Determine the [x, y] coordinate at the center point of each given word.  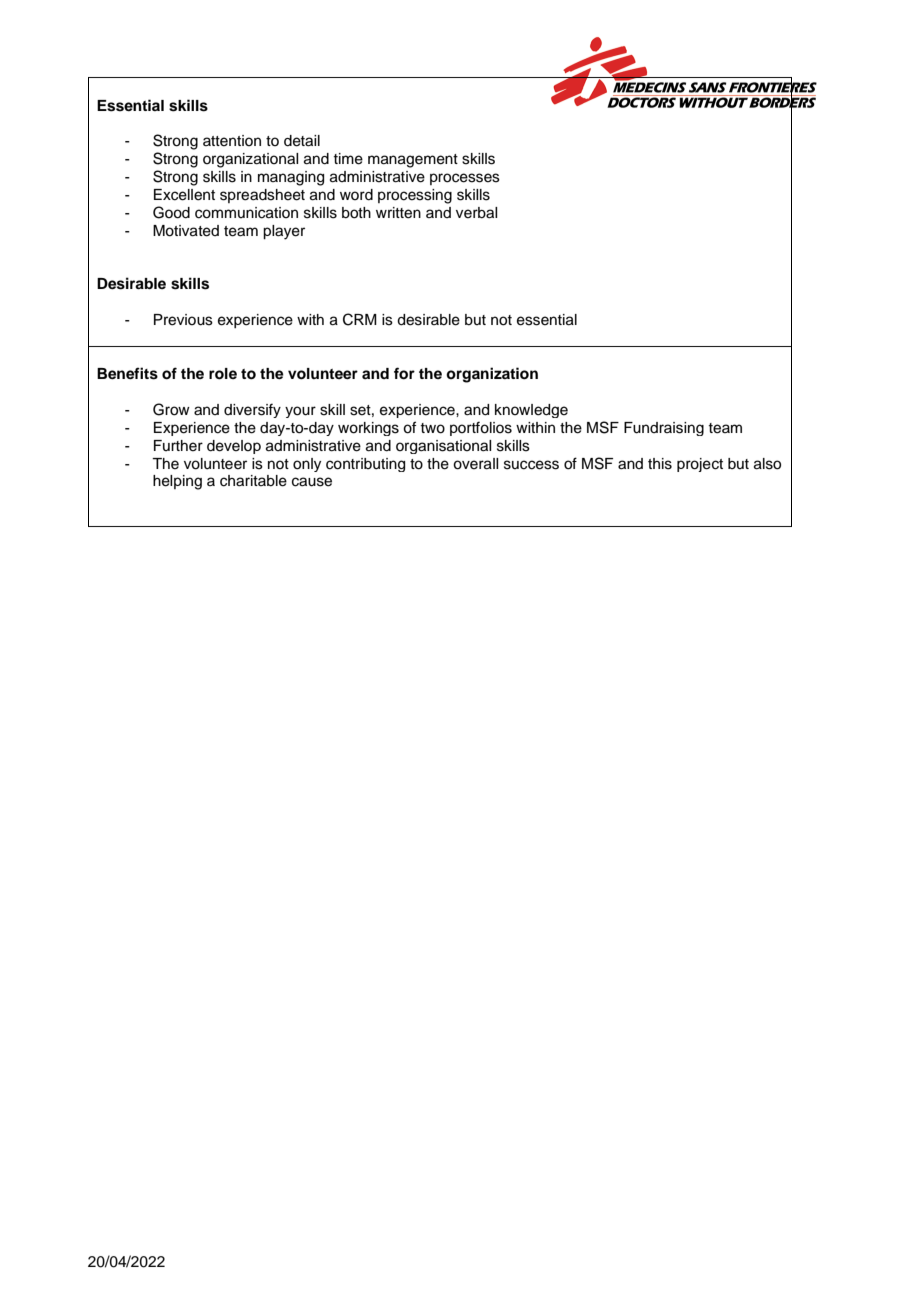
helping [177, 482]
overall [475, 464]
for [404, 373]
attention [232, 141]
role [223, 374]
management [413, 161]
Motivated [186, 231]
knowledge [531, 411]
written [398, 213]
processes [465, 179]
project [700, 465]
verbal [476, 213]
